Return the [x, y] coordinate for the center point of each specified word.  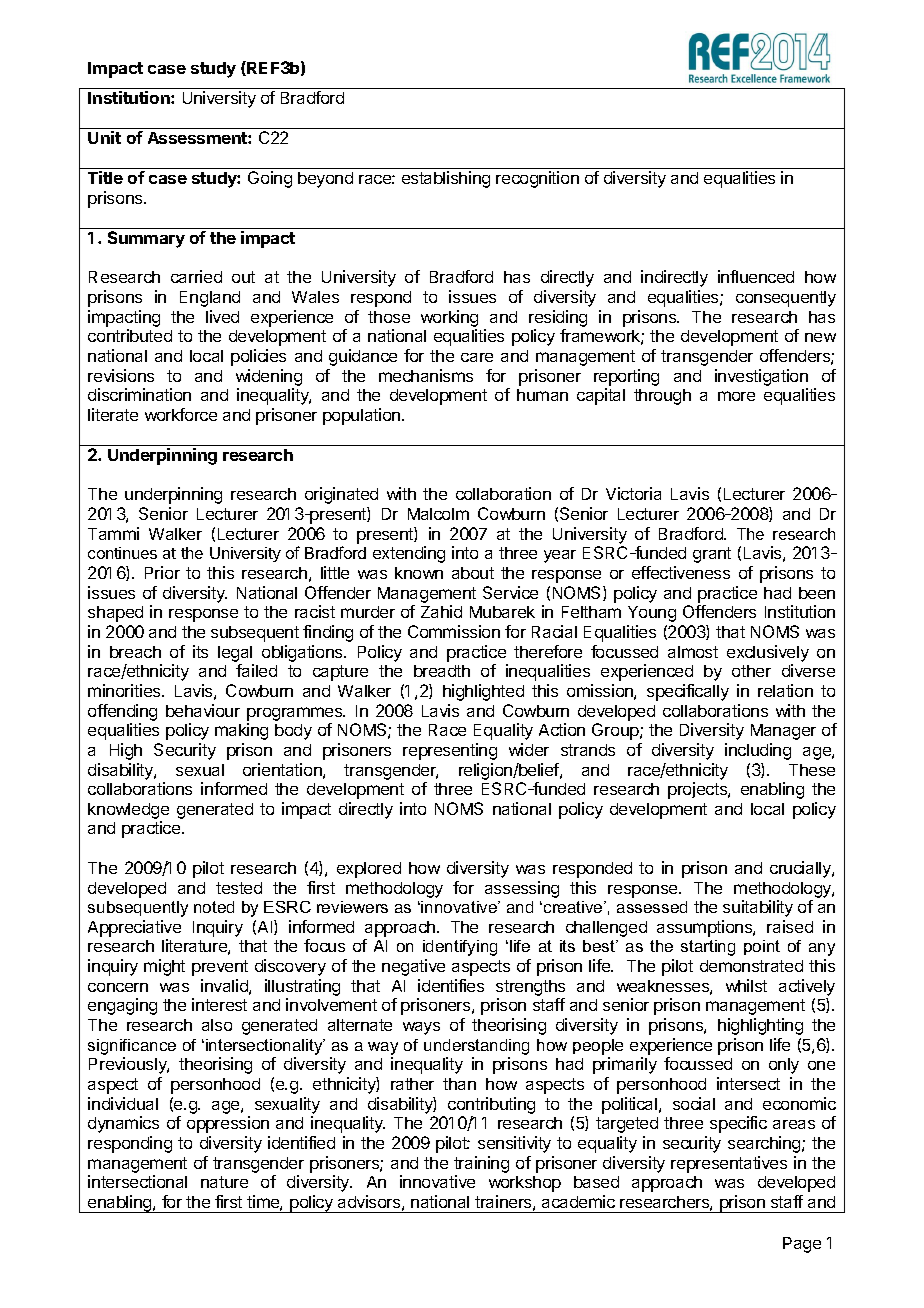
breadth [442, 671]
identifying [460, 948]
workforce [181, 414]
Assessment [198, 138]
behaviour [203, 710]
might [164, 967]
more [736, 396]
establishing [446, 179]
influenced [756, 276]
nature [224, 1182]
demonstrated [751, 966]
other [751, 671]
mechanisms [426, 375]
